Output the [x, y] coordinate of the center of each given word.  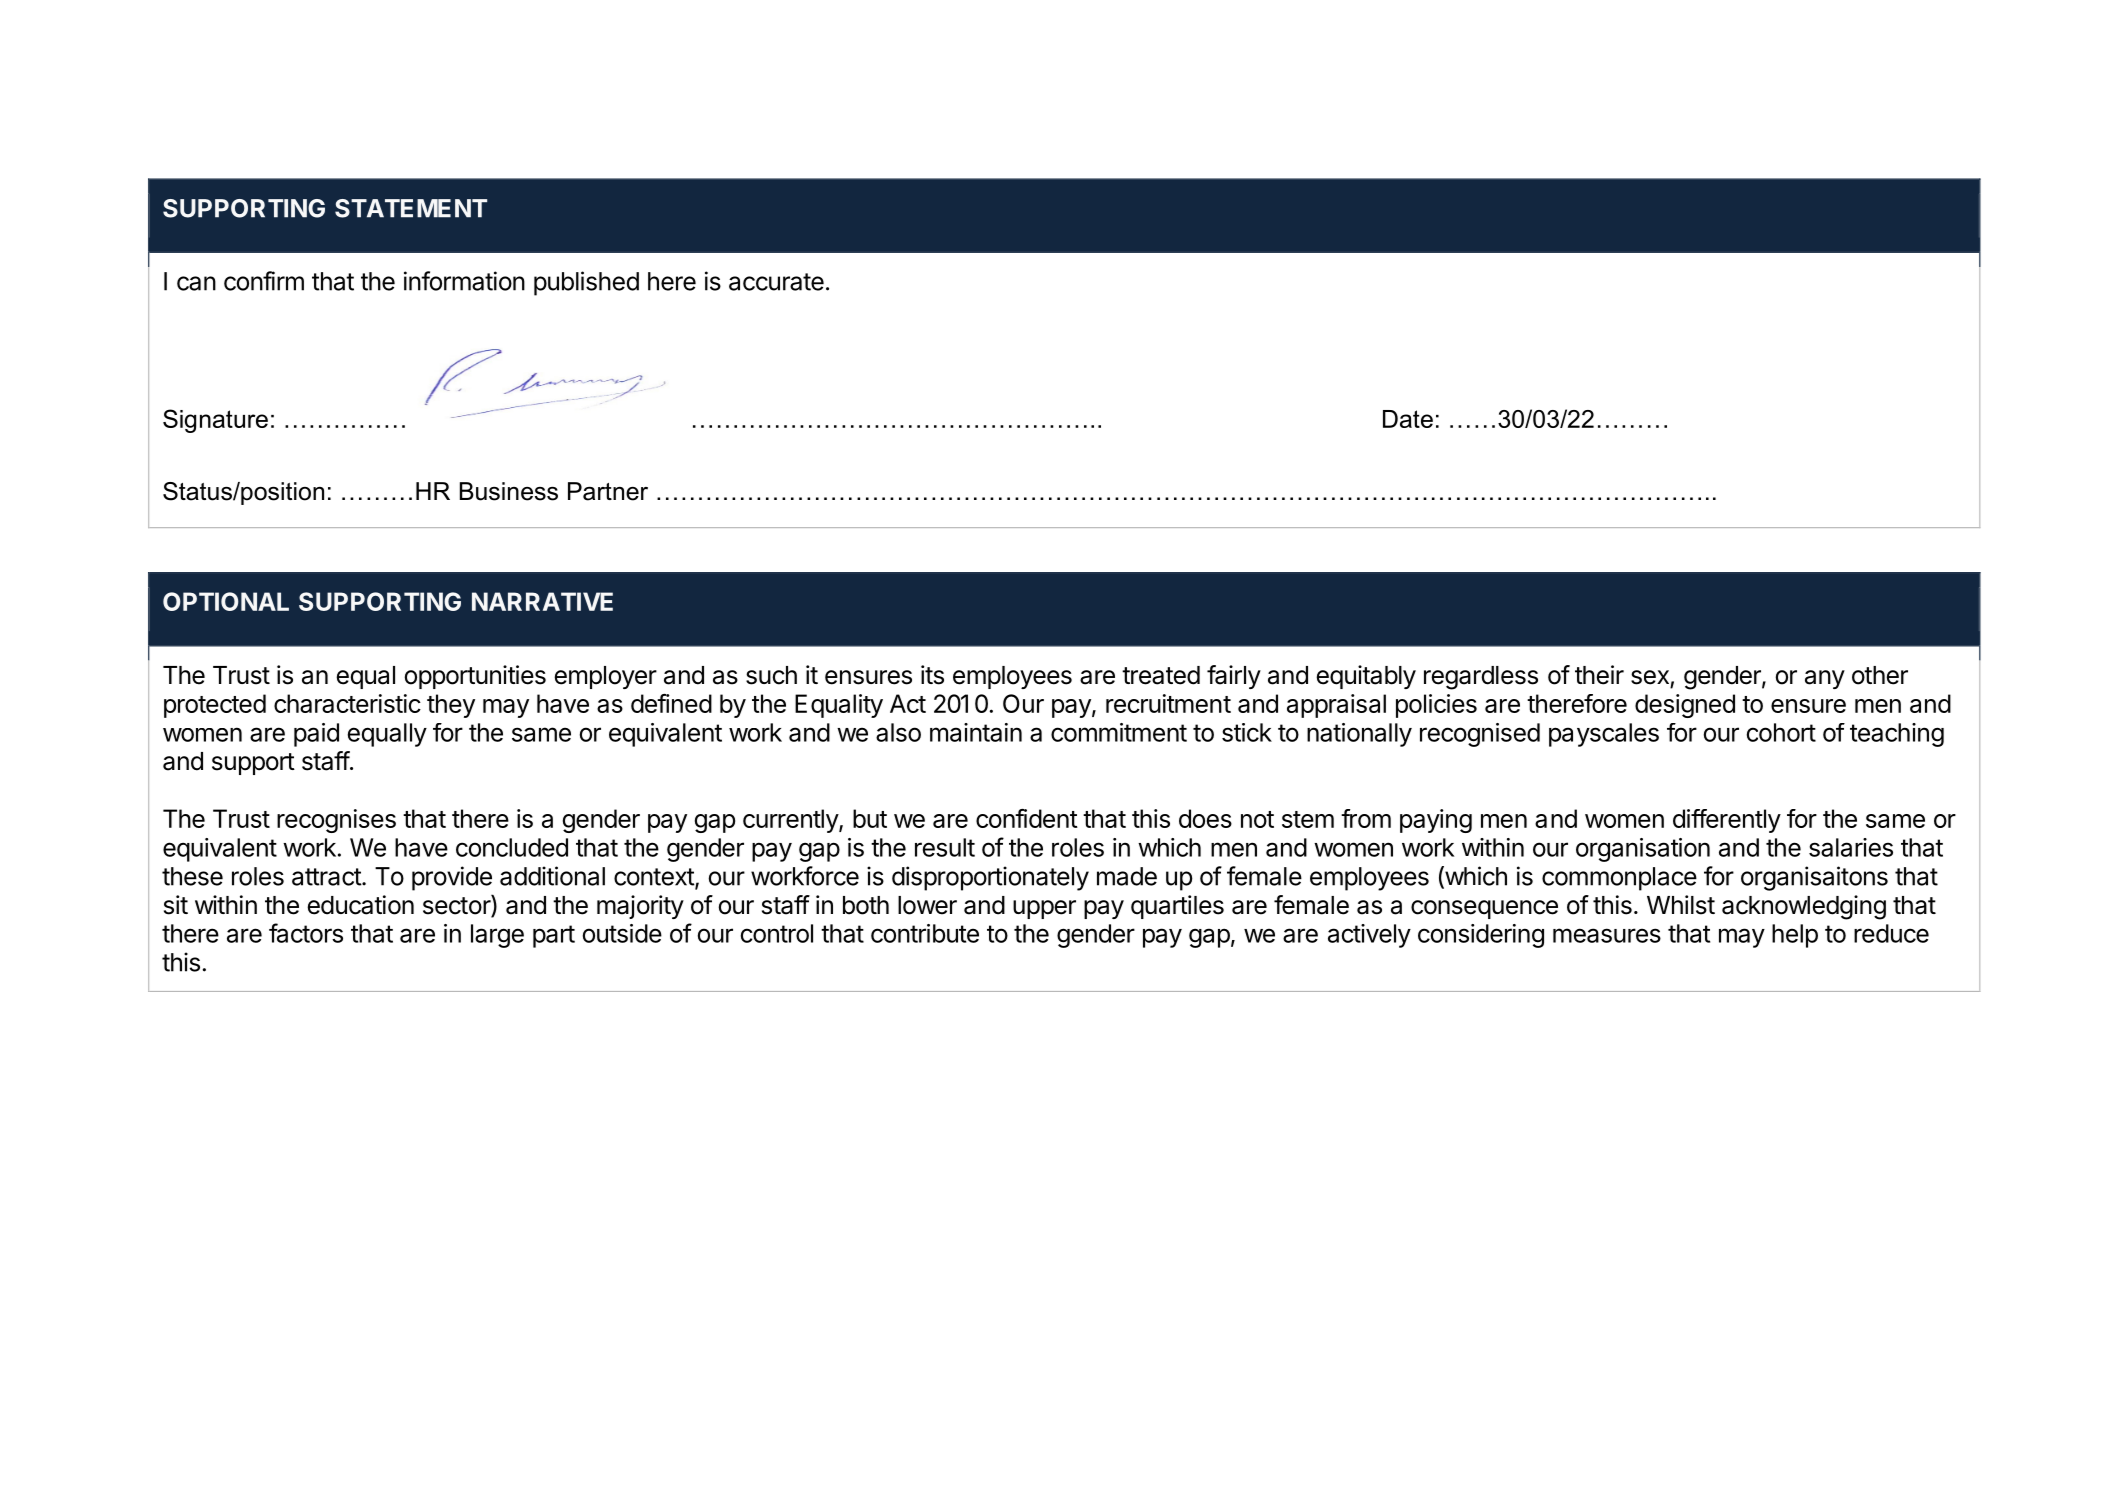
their [1599, 675]
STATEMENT [411, 208]
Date [1408, 419]
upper [1044, 909]
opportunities [475, 677]
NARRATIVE [542, 601]
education [360, 905]
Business [509, 491]
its [932, 675]
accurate [776, 282]
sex [1650, 677]
